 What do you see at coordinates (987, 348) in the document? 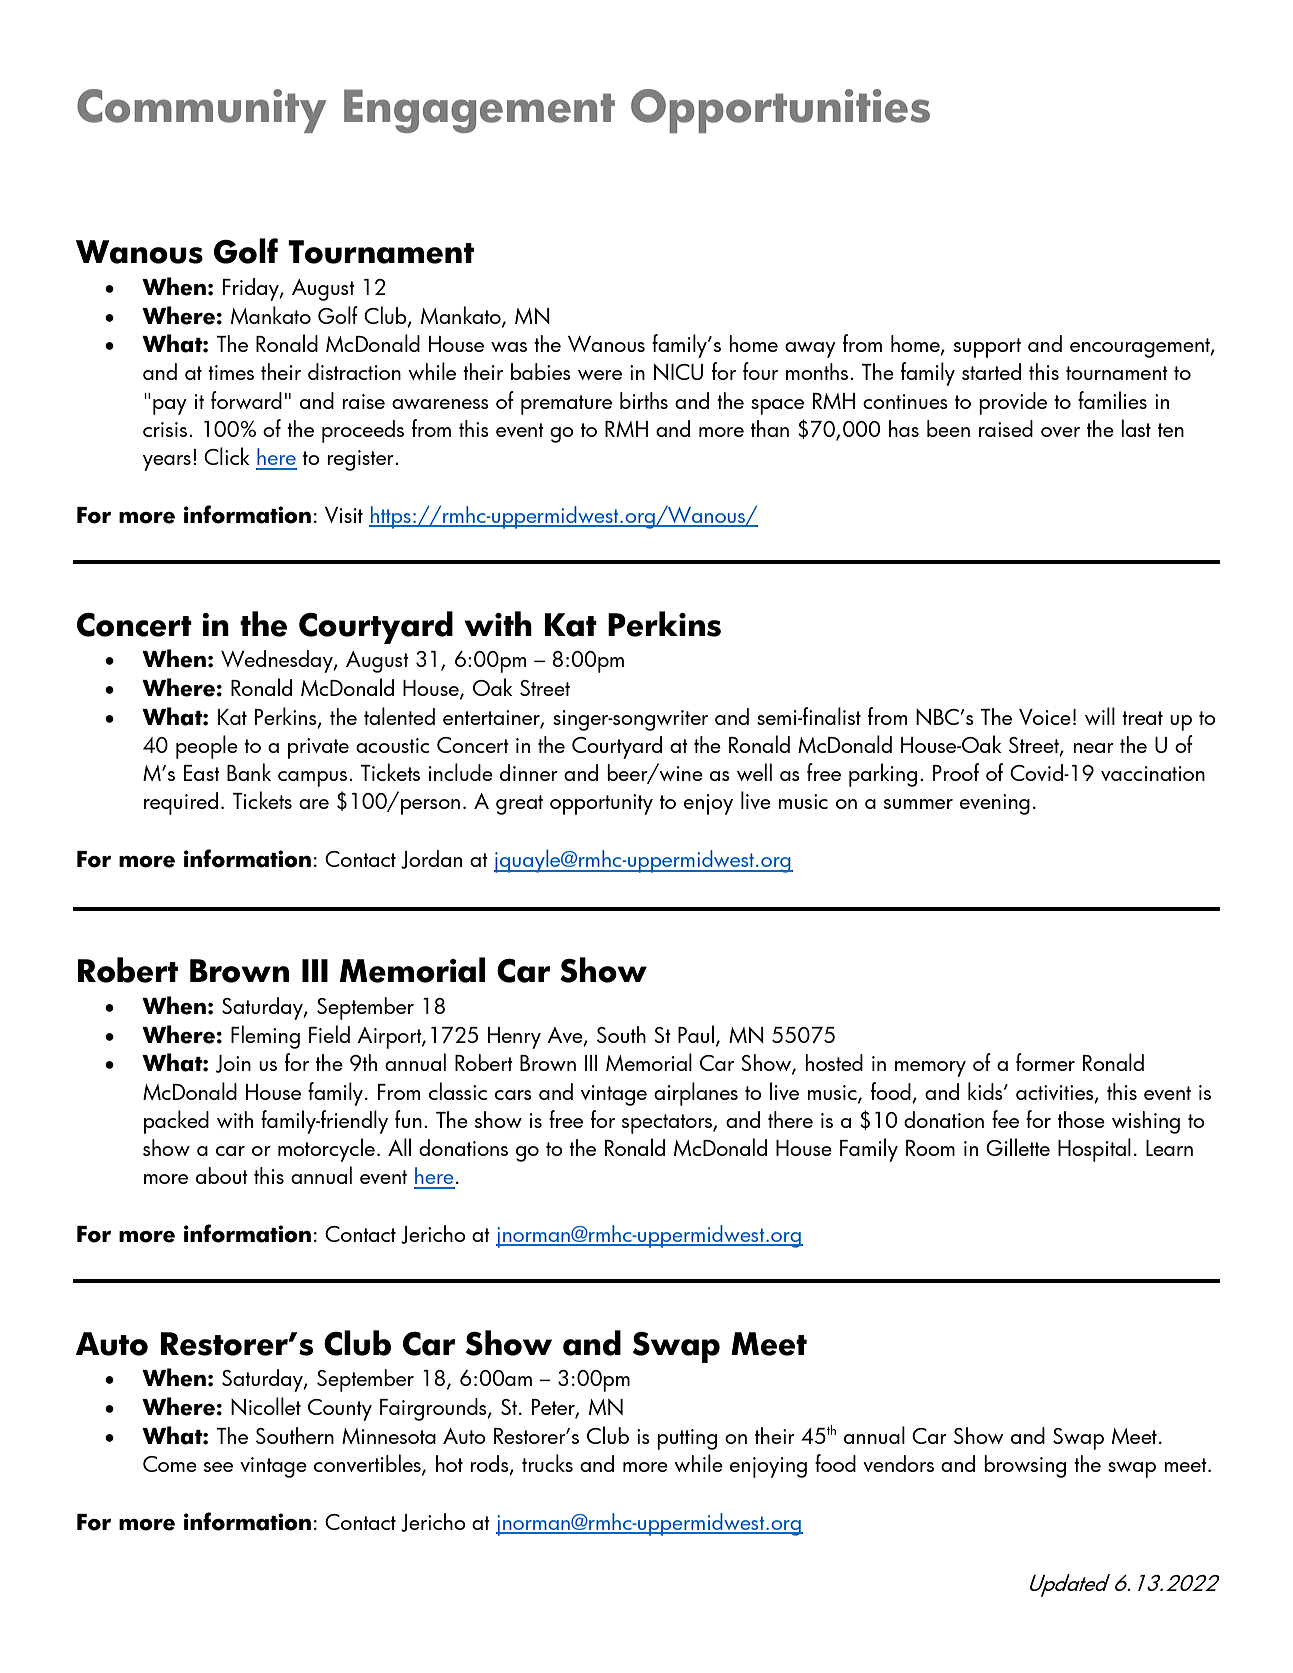
I see `support` at bounding box center [987, 348].
